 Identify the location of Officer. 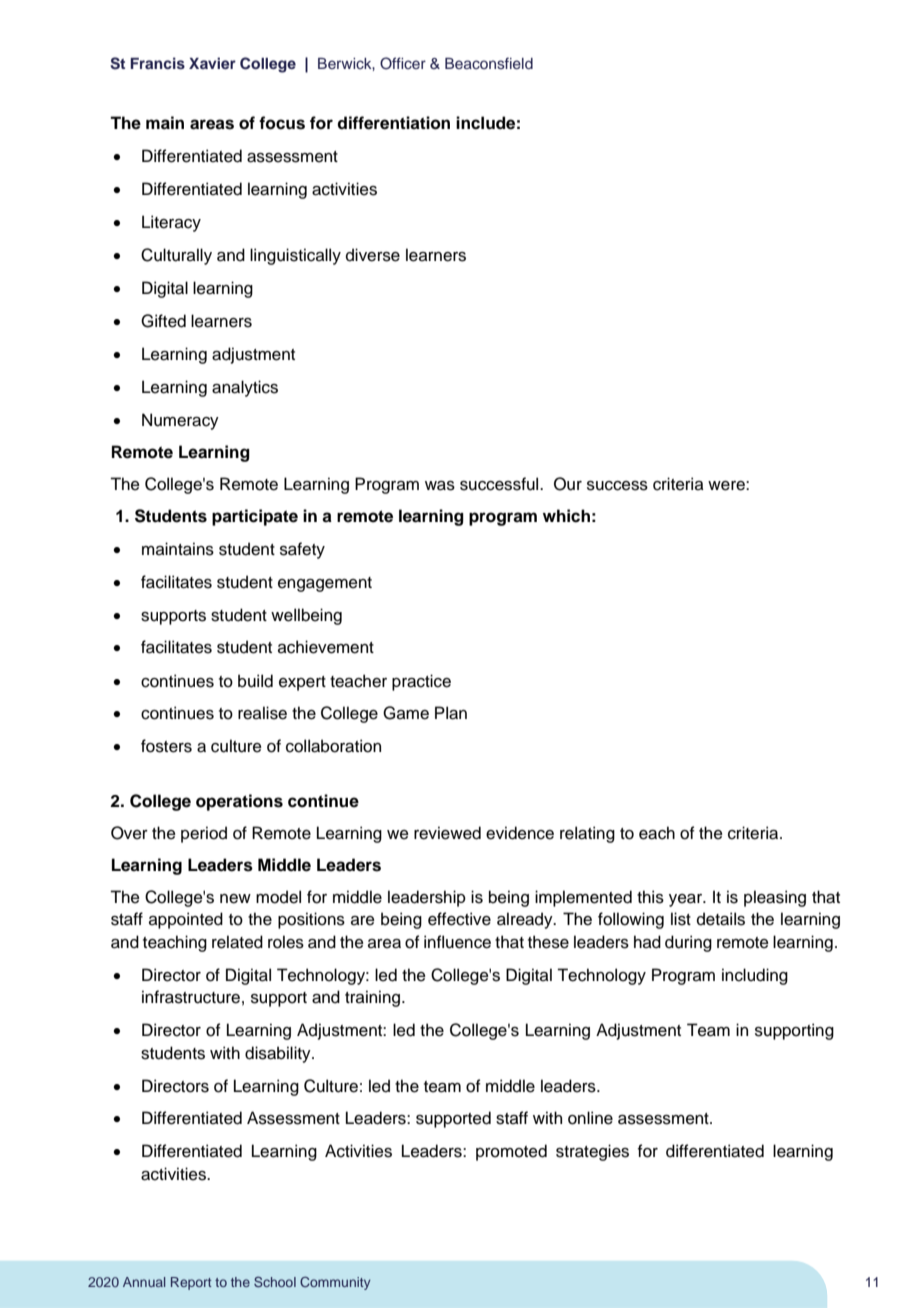
(403, 63).
